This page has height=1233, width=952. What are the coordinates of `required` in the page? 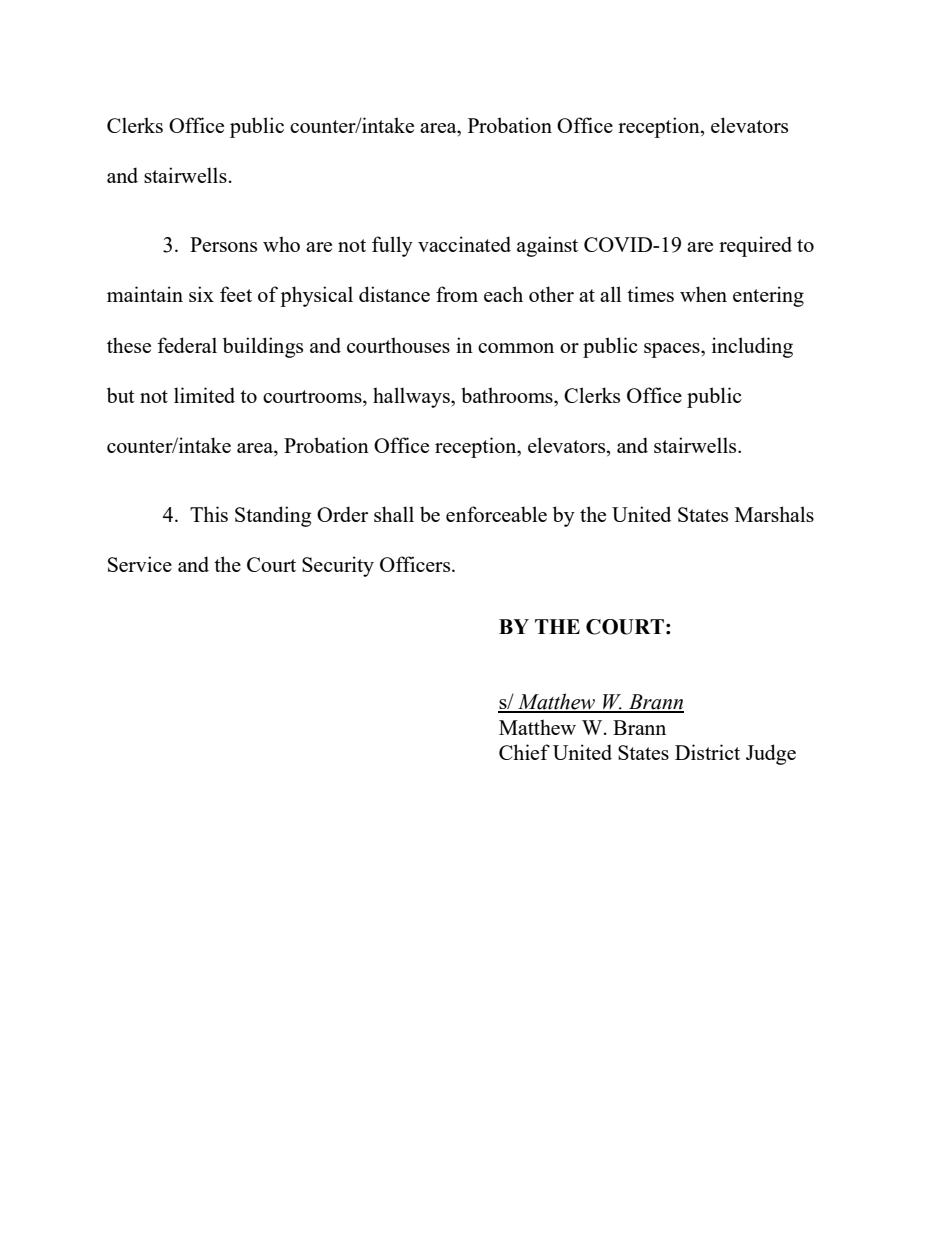 It's located at (755, 246).
